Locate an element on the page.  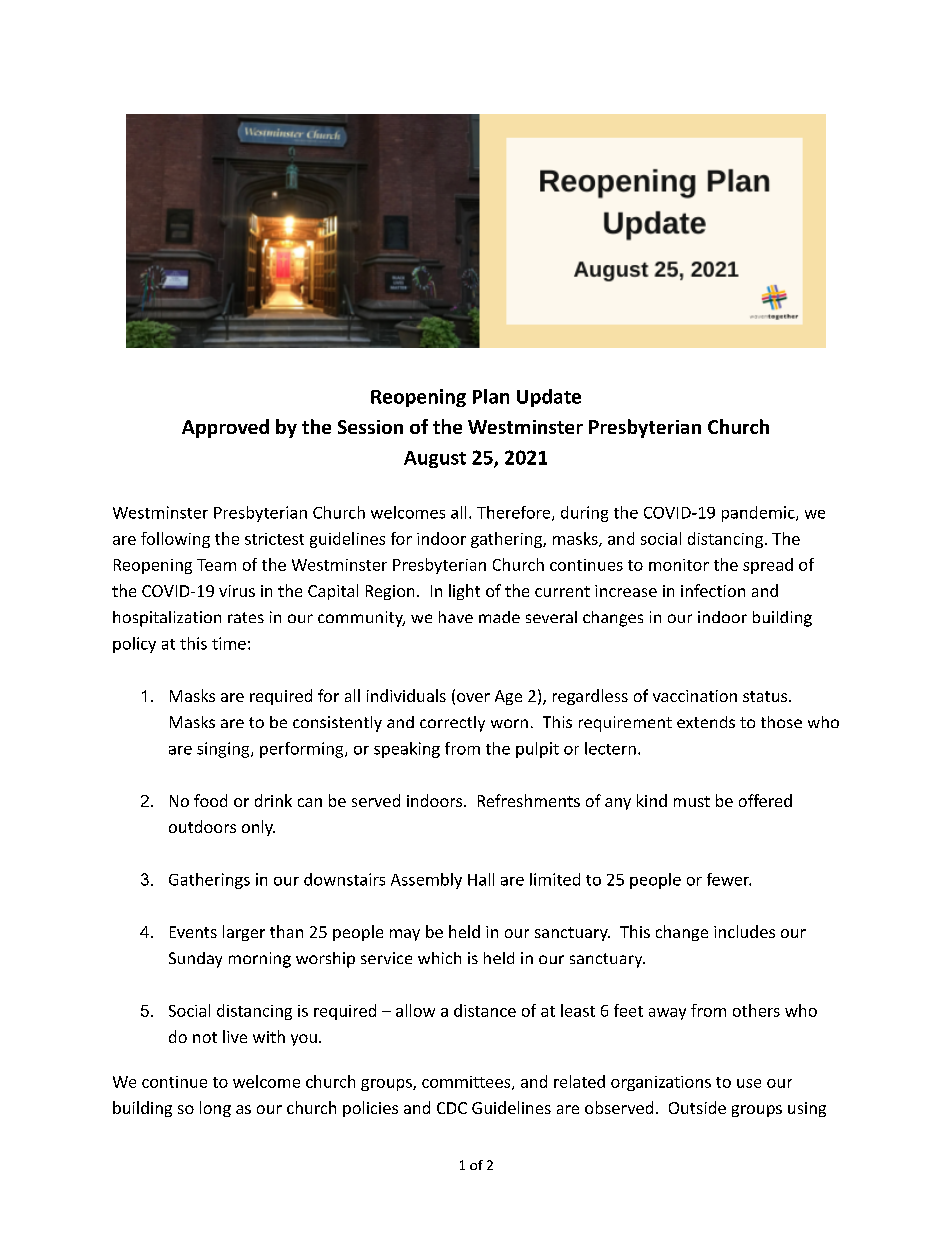
virus is located at coordinates (237, 591).
